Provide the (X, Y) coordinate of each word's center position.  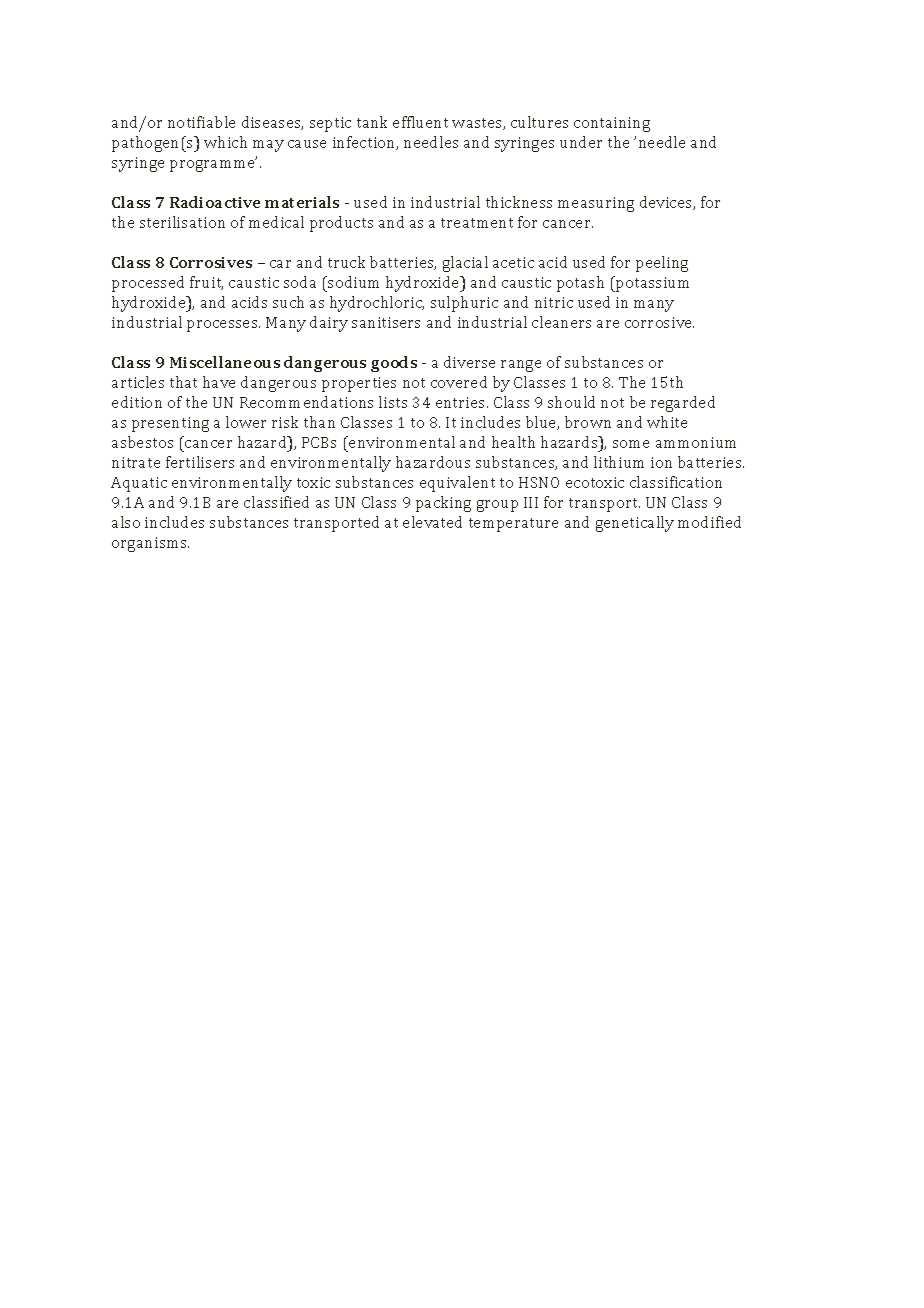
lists (393, 402)
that (183, 382)
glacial (465, 264)
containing (612, 124)
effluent (420, 122)
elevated (432, 522)
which (225, 142)
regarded (683, 404)
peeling (662, 264)
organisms (150, 544)
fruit (206, 283)
